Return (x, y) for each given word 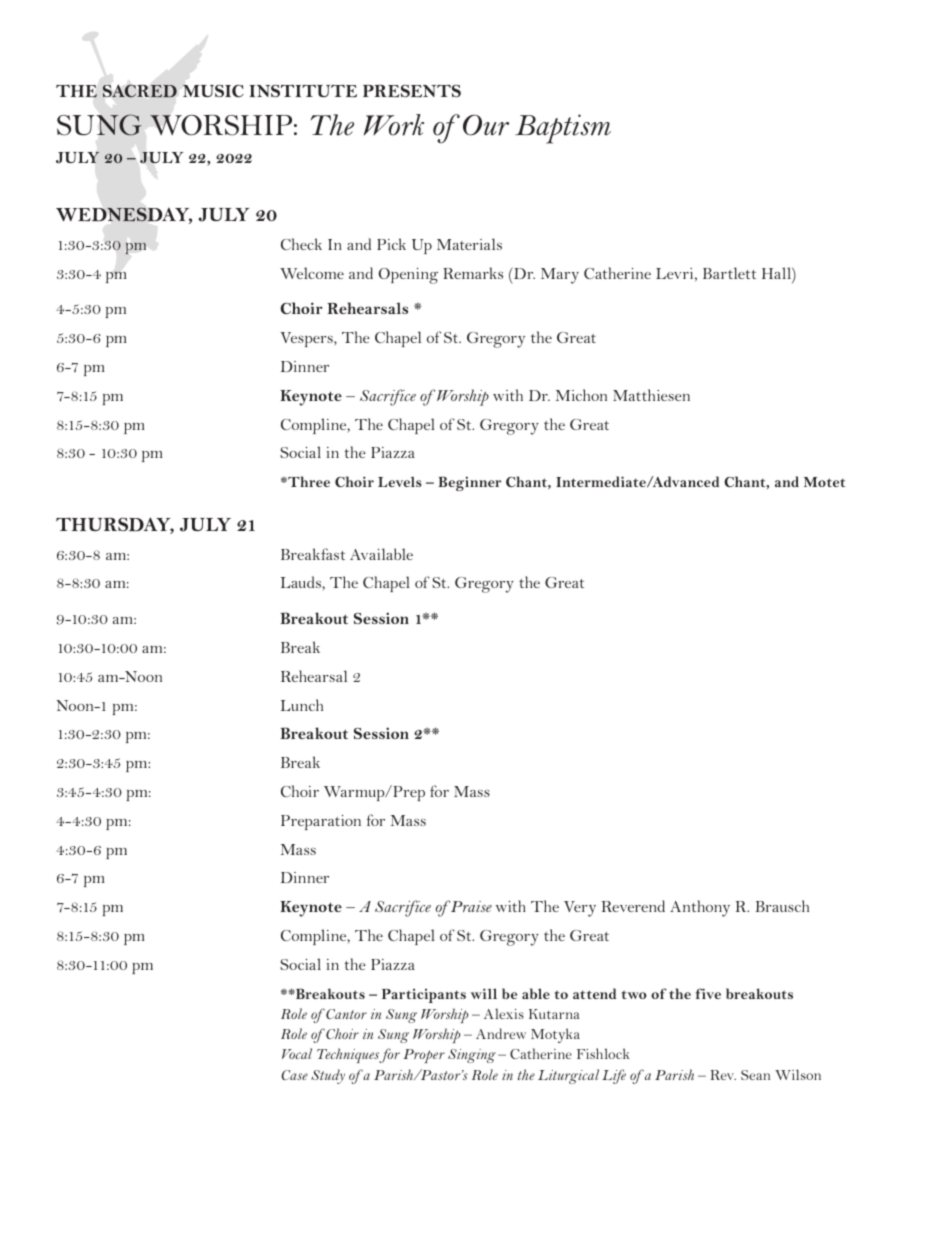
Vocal (297, 1053)
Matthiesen (651, 395)
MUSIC (213, 91)
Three (308, 481)
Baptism (563, 129)
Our (486, 125)
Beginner (470, 483)
